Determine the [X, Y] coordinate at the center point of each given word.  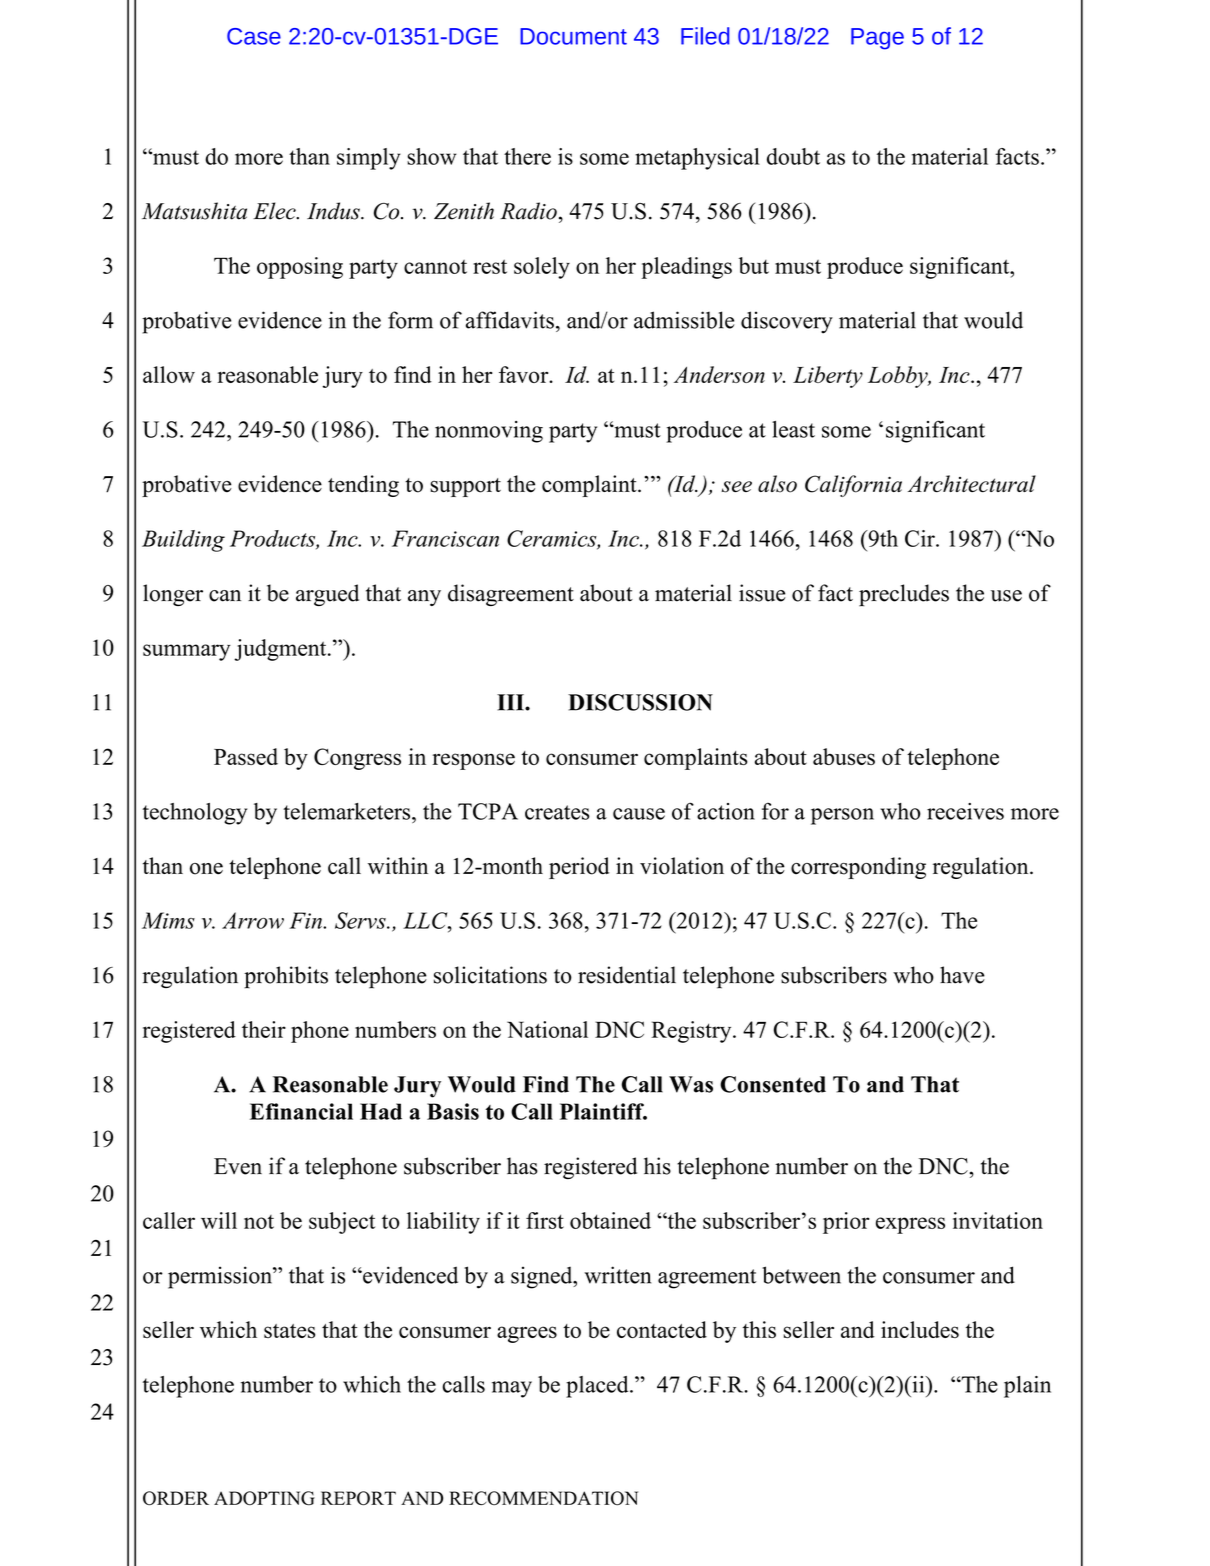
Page [877, 39]
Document [573, 36]
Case [254, 36]
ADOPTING [264, 1498]
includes [920, 1329]
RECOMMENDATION [543, 1498]
